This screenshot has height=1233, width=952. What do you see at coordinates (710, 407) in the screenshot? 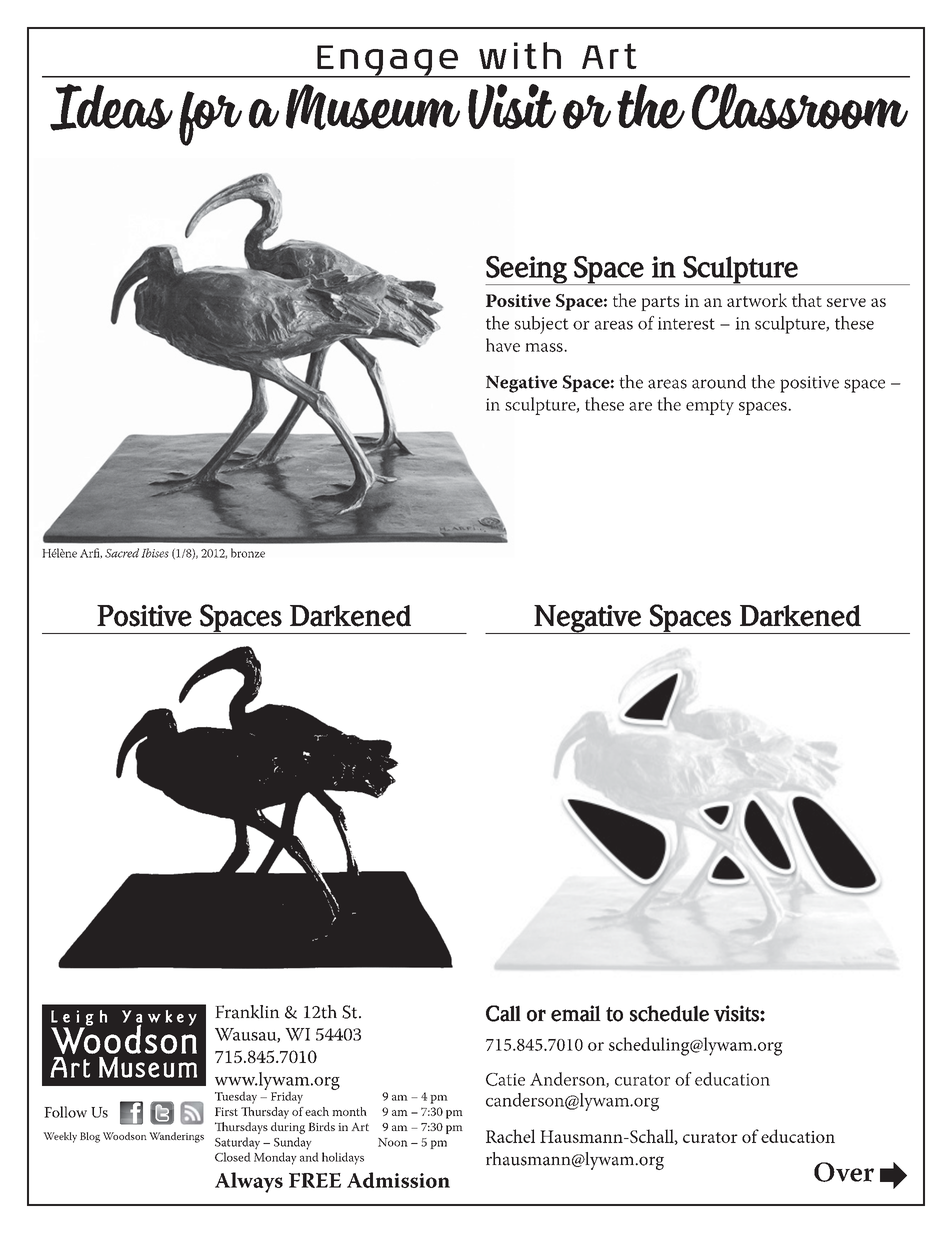
I see `empty` at bounding box center [710, 407].
